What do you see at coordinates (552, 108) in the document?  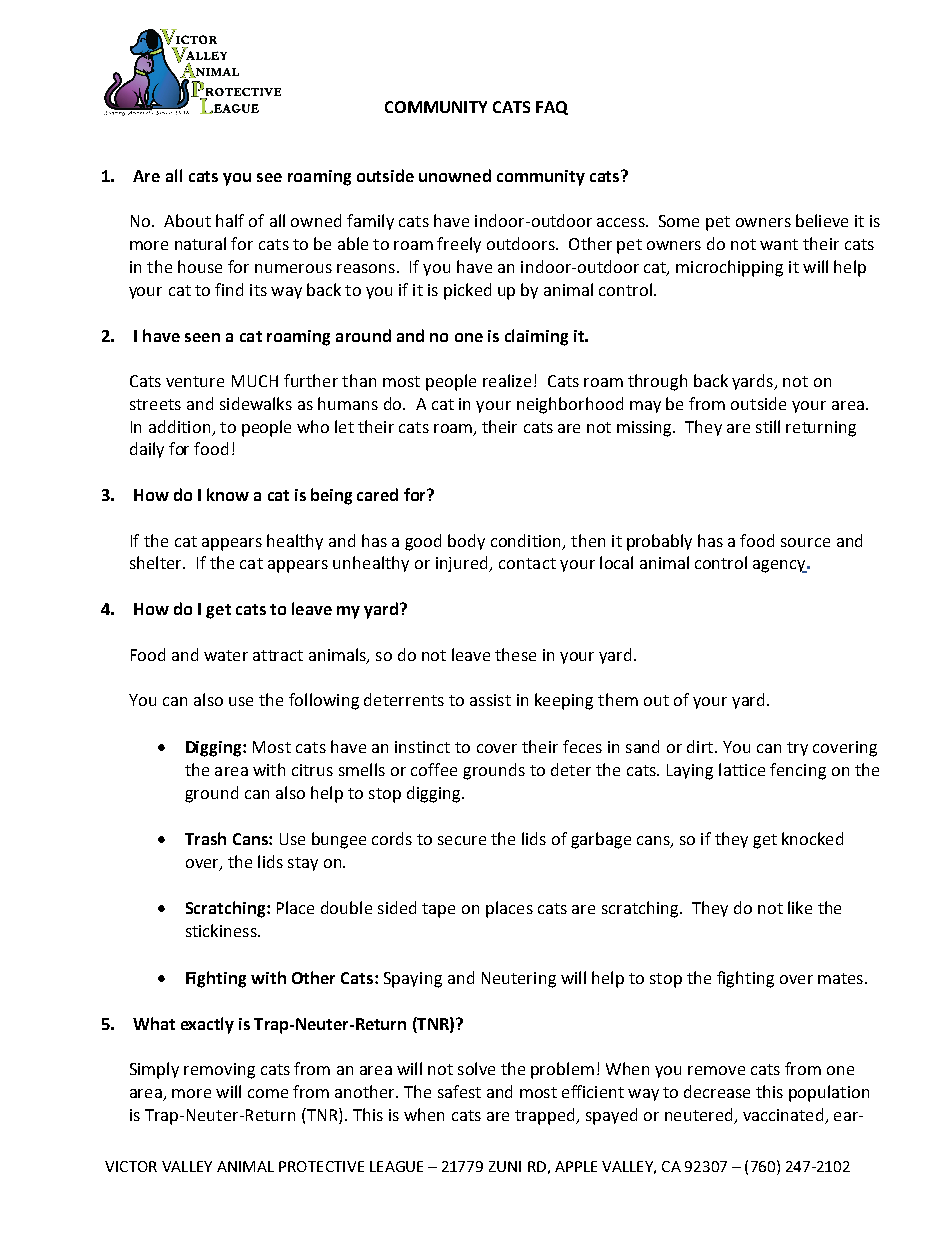 I see `FAQ` at bounding box center [552, 108].
